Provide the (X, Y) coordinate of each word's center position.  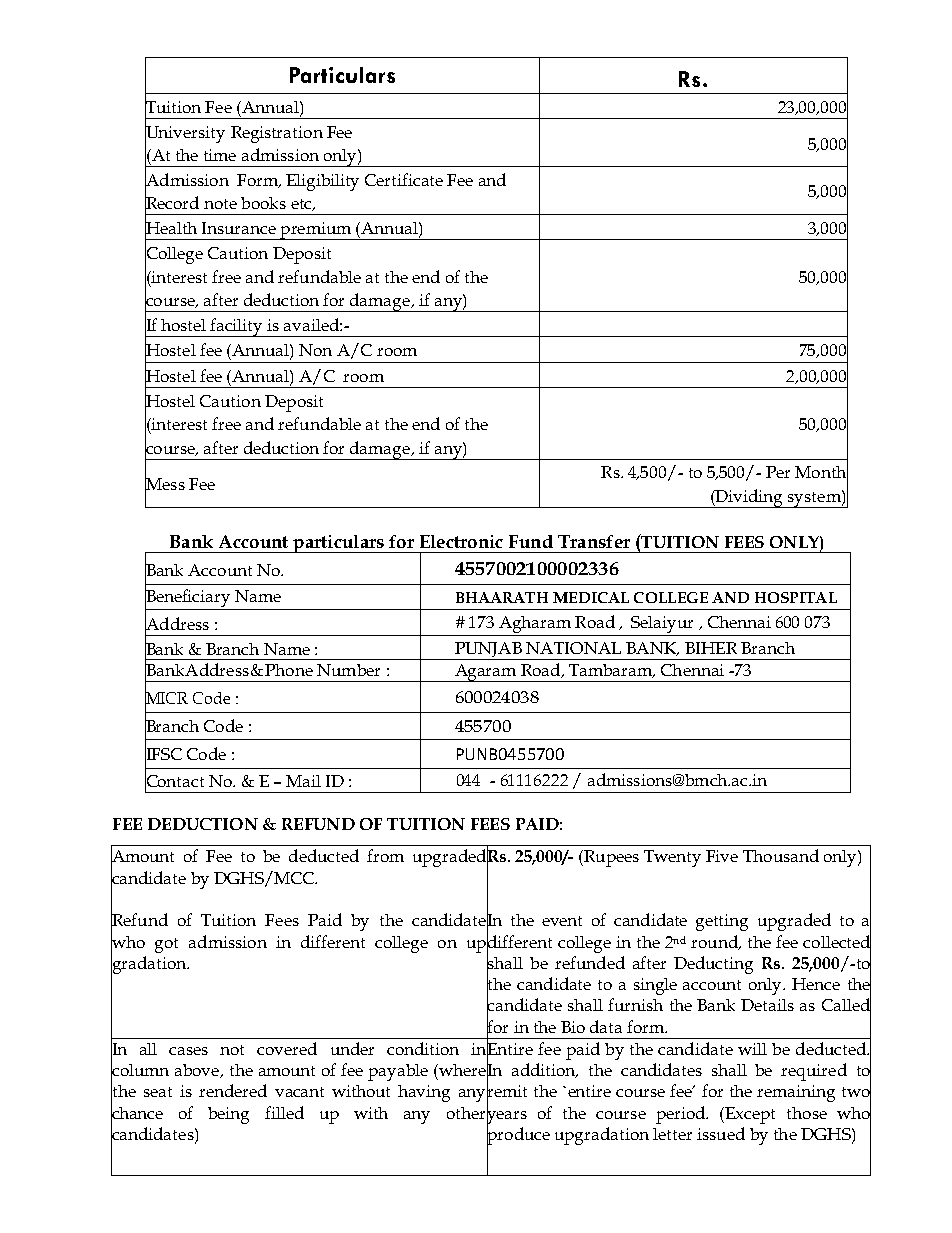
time (220, 155)
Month (821, 472)
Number (348, 670)
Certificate (404, 179)
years (507, 1117)
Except (750, 1115)
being (228, 1115)
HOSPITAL (796, 597)
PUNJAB (488, 651)
